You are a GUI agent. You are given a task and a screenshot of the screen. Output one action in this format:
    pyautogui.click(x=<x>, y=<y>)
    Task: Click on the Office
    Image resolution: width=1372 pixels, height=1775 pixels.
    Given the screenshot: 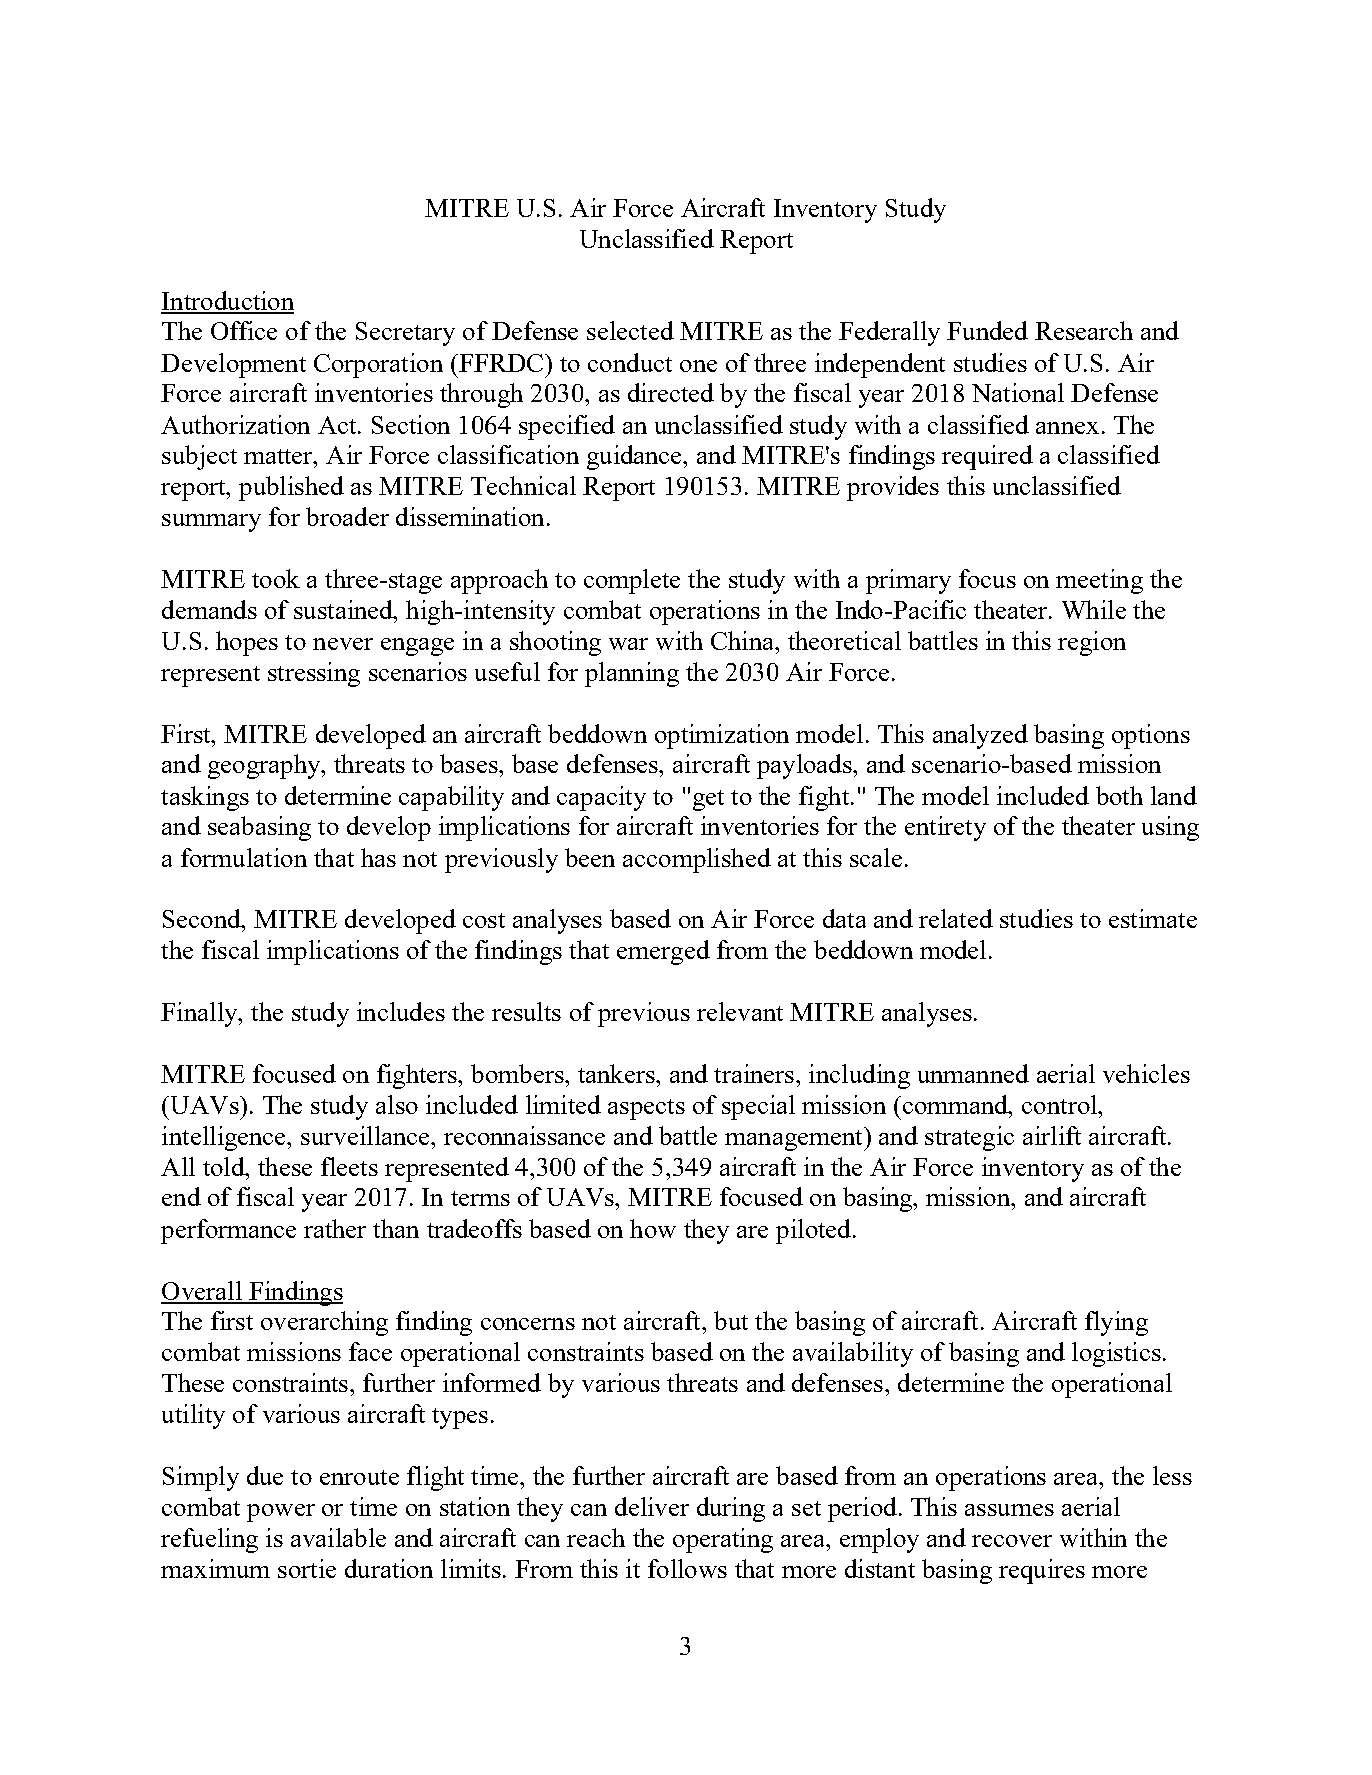 What is the action you would take?
    pyautogui.click(x=244, y=330)
